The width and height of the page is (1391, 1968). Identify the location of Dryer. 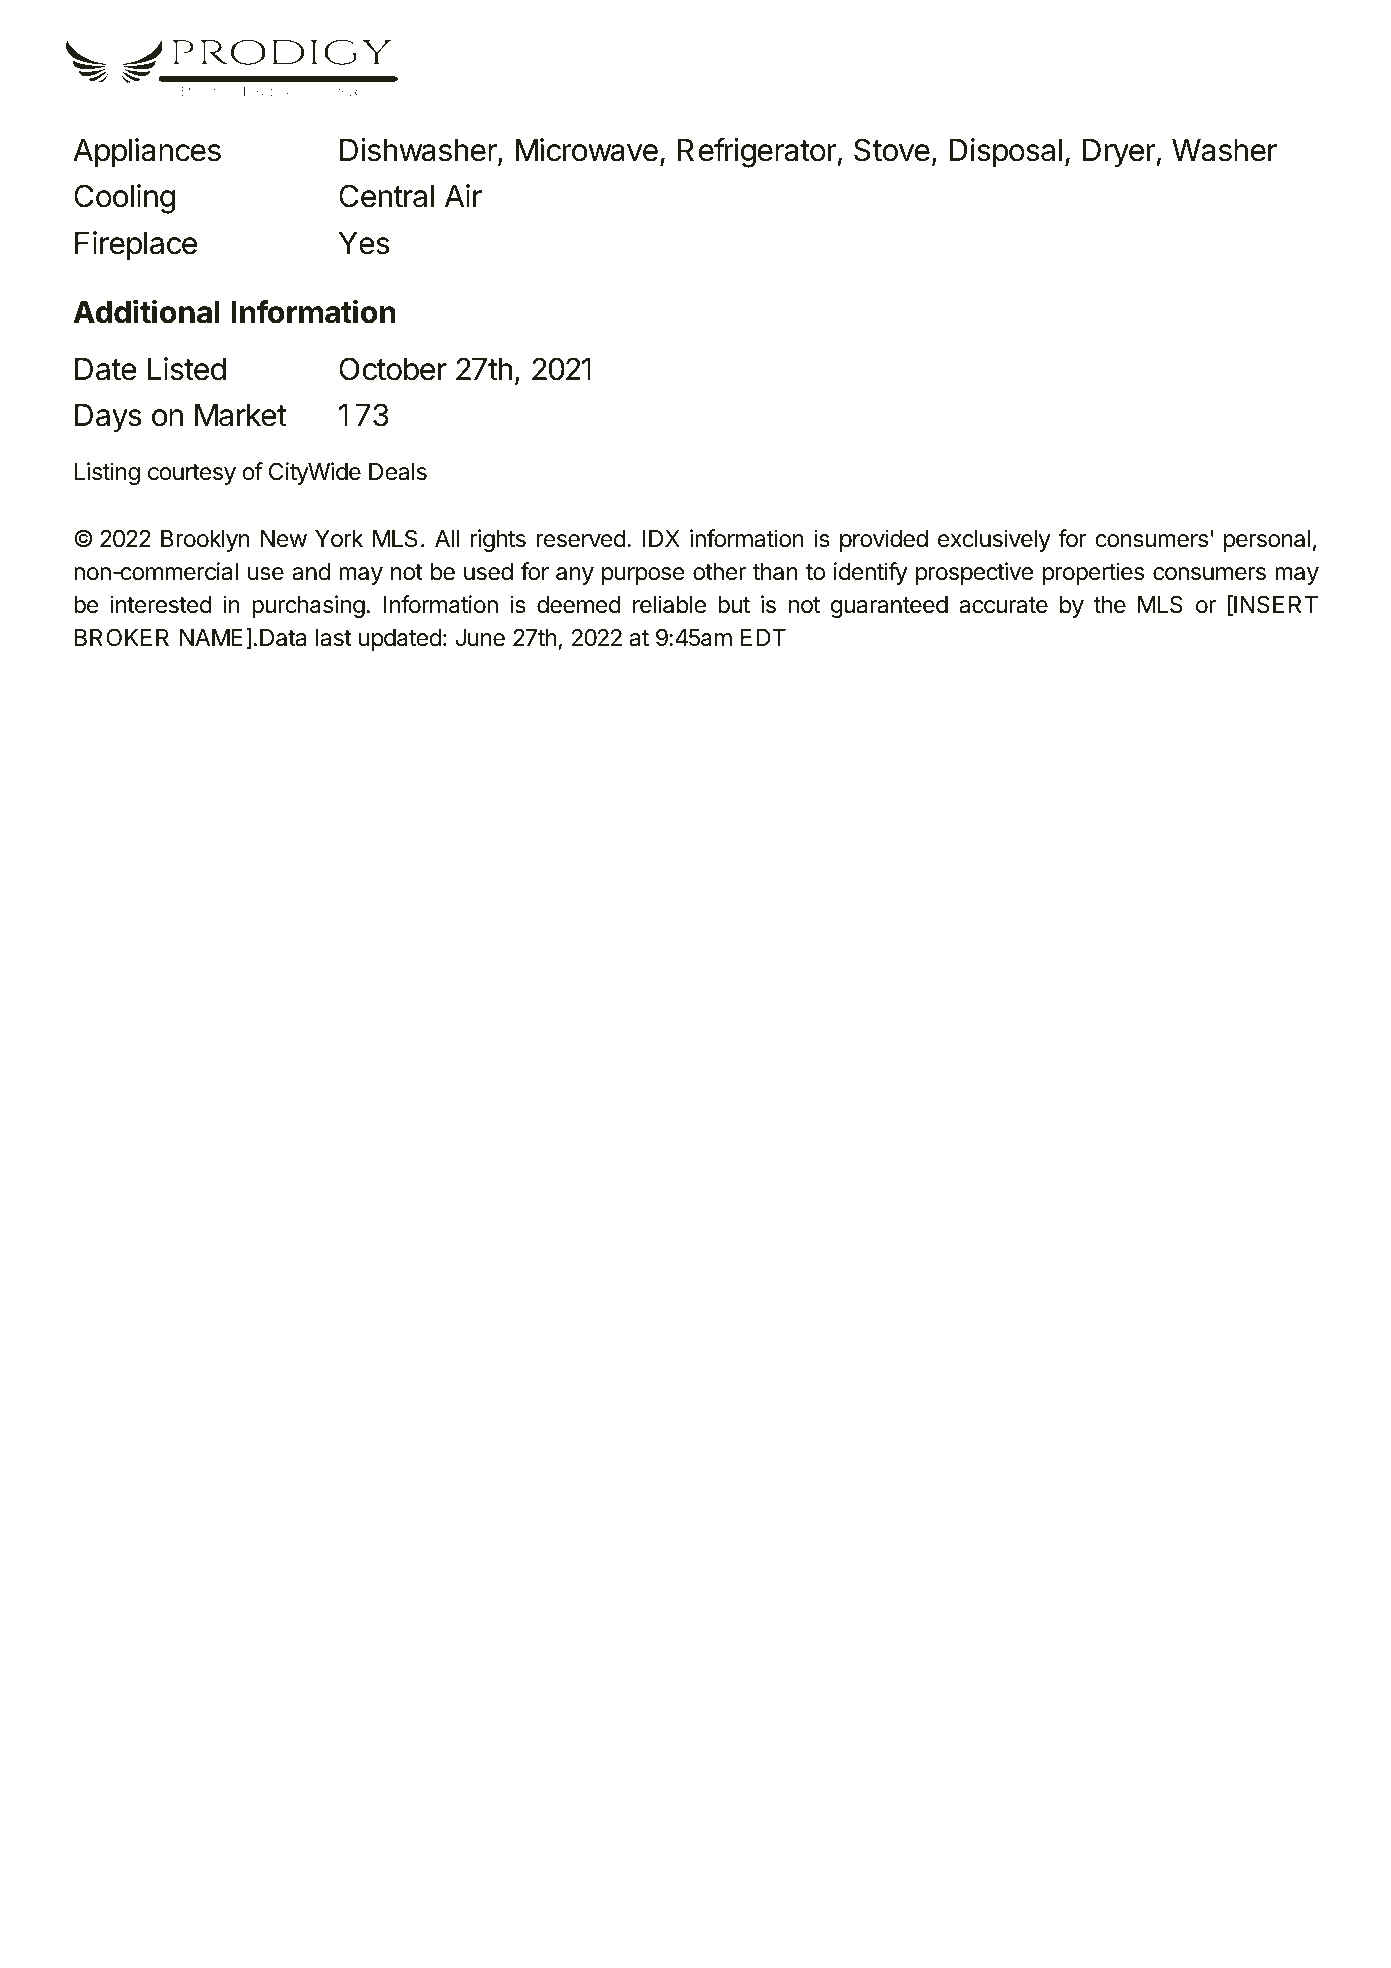
(1120, 153).
